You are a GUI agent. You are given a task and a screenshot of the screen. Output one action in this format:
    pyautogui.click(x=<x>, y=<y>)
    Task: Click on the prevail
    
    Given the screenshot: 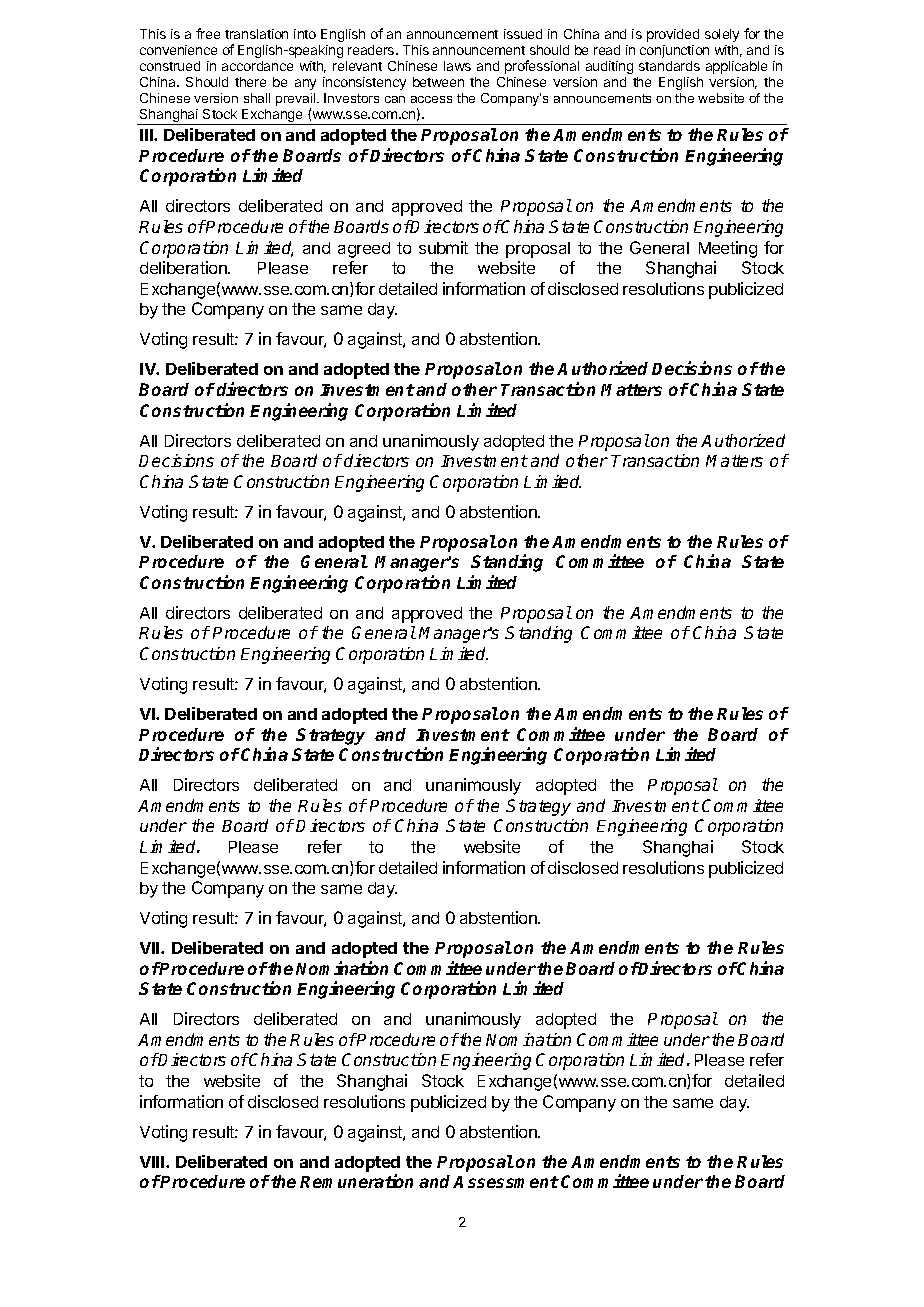 What is the action you would take?
    pyautogui.click(x=297, y=101)
